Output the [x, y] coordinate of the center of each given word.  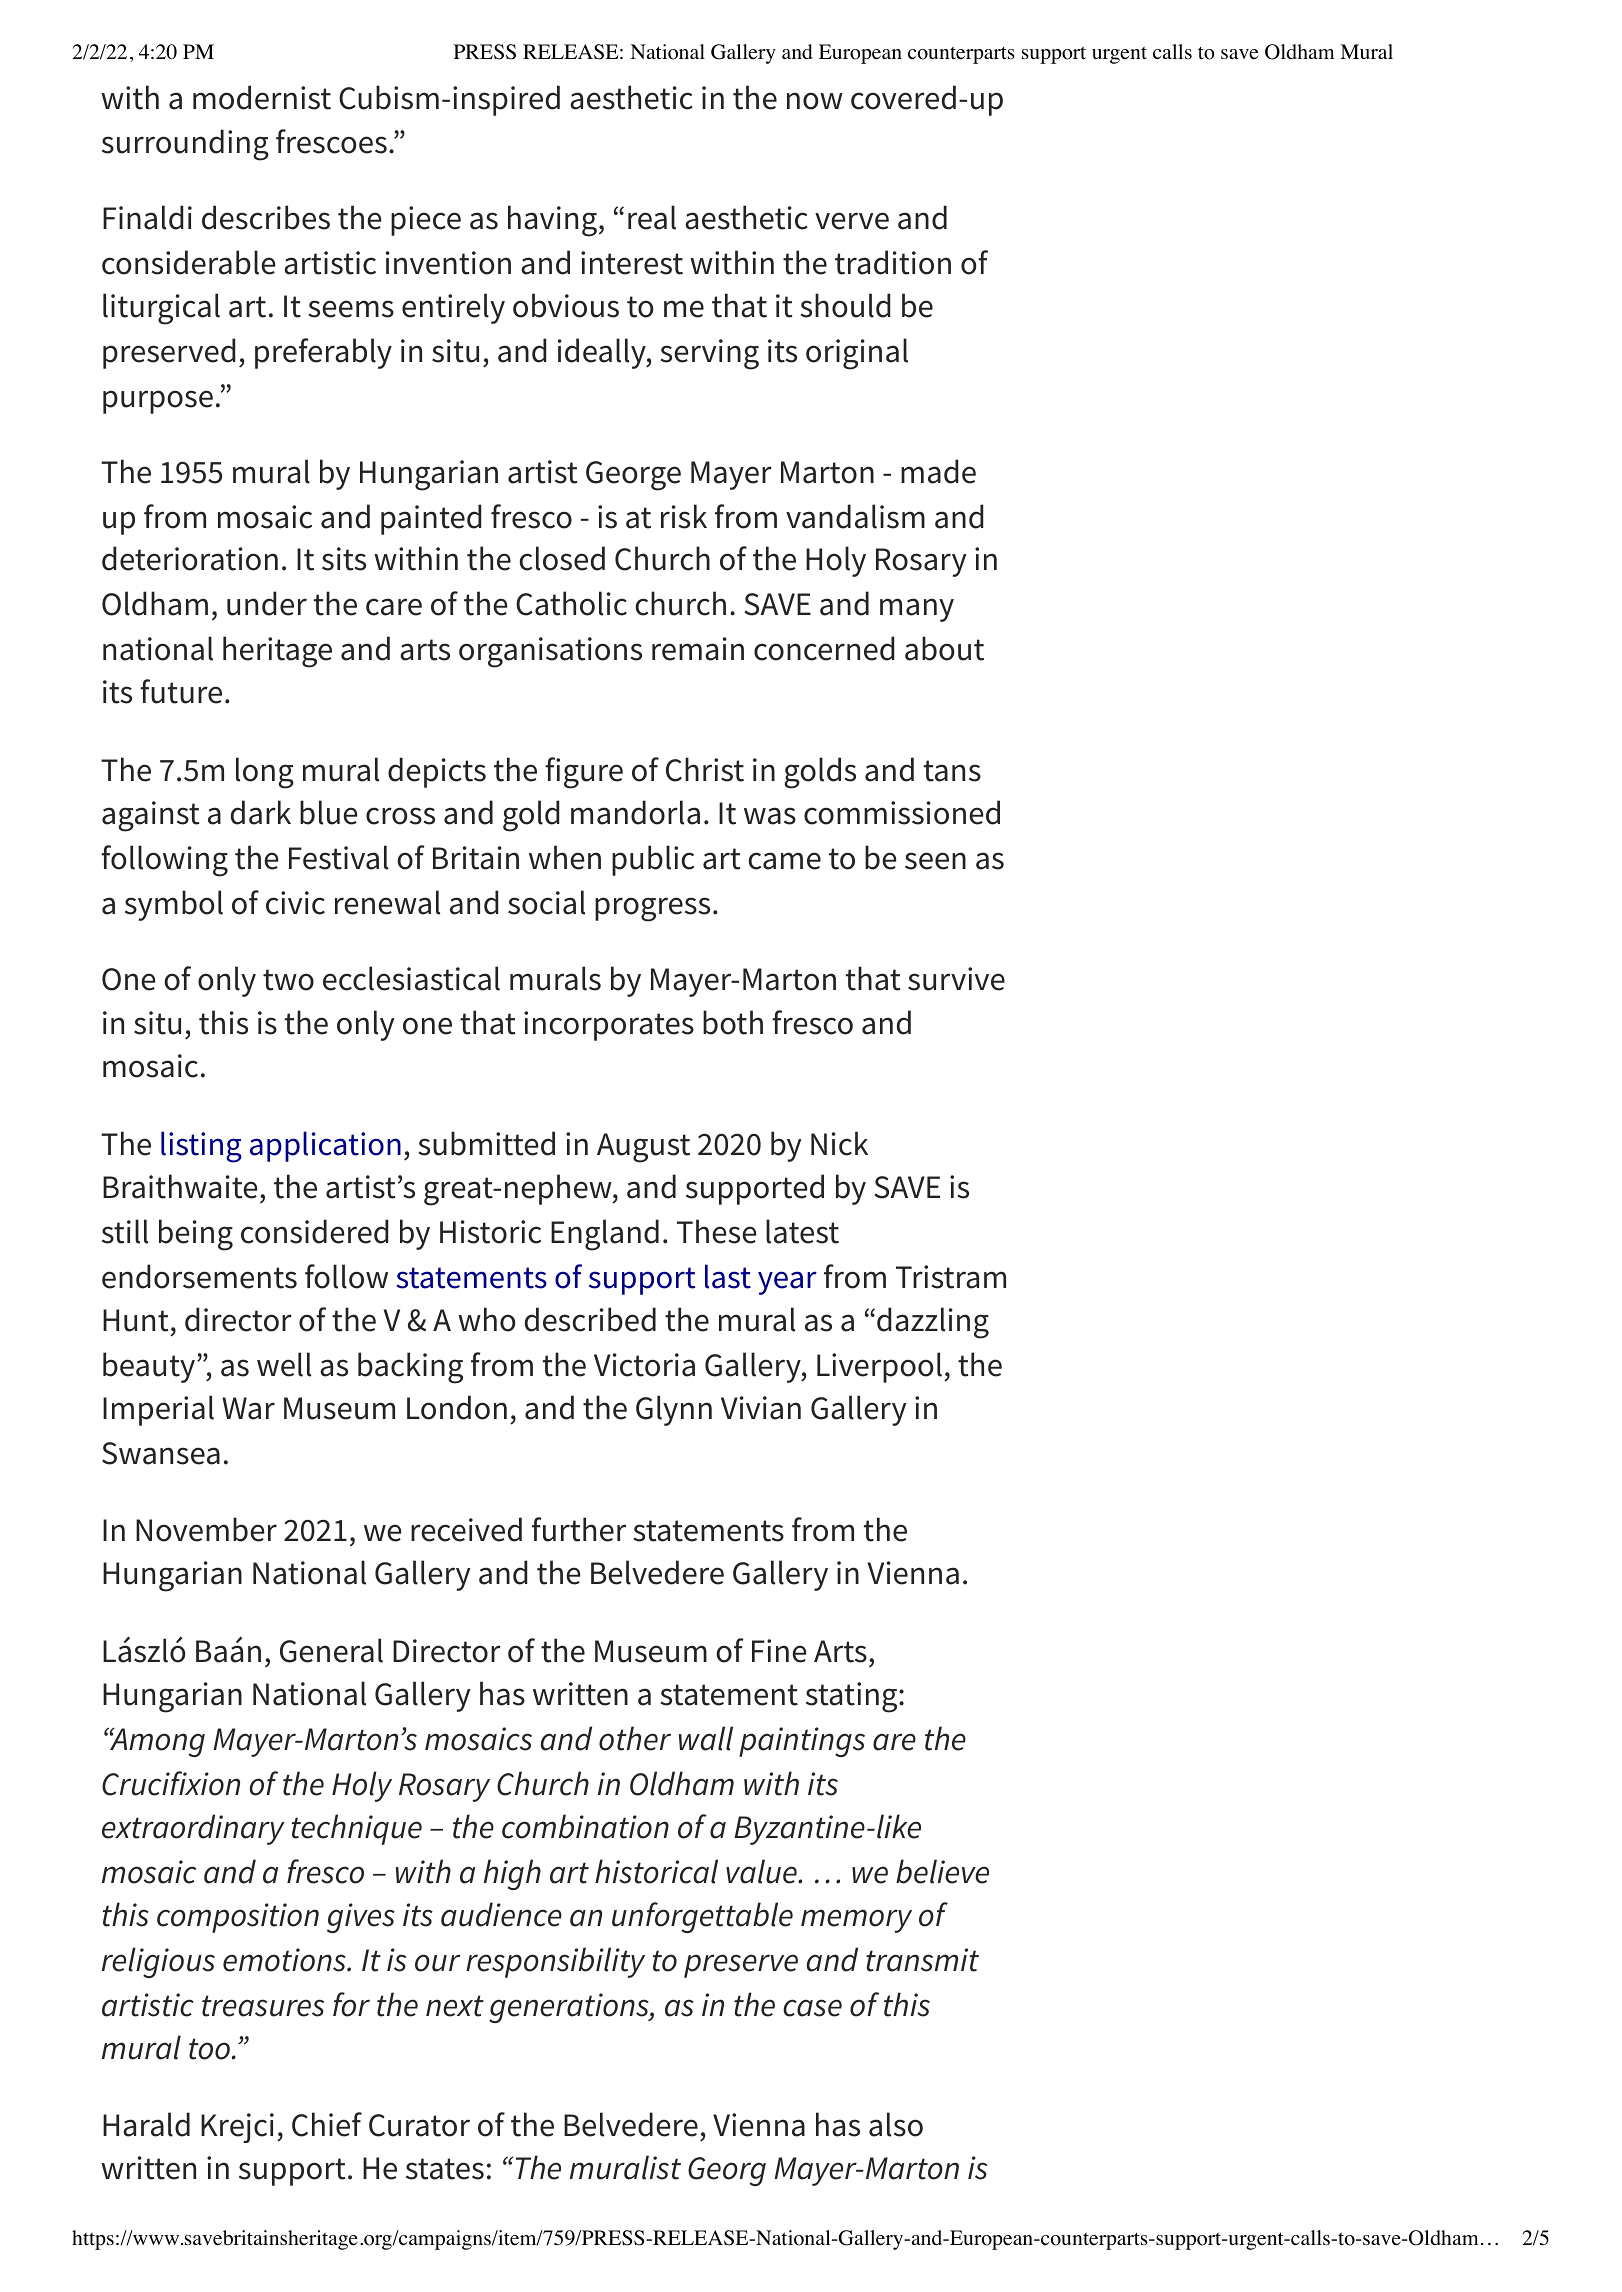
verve [852, 221]
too [209, 2049]
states [445, 2169]
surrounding [185, 145]
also [896, 2124]
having [552, 221]
